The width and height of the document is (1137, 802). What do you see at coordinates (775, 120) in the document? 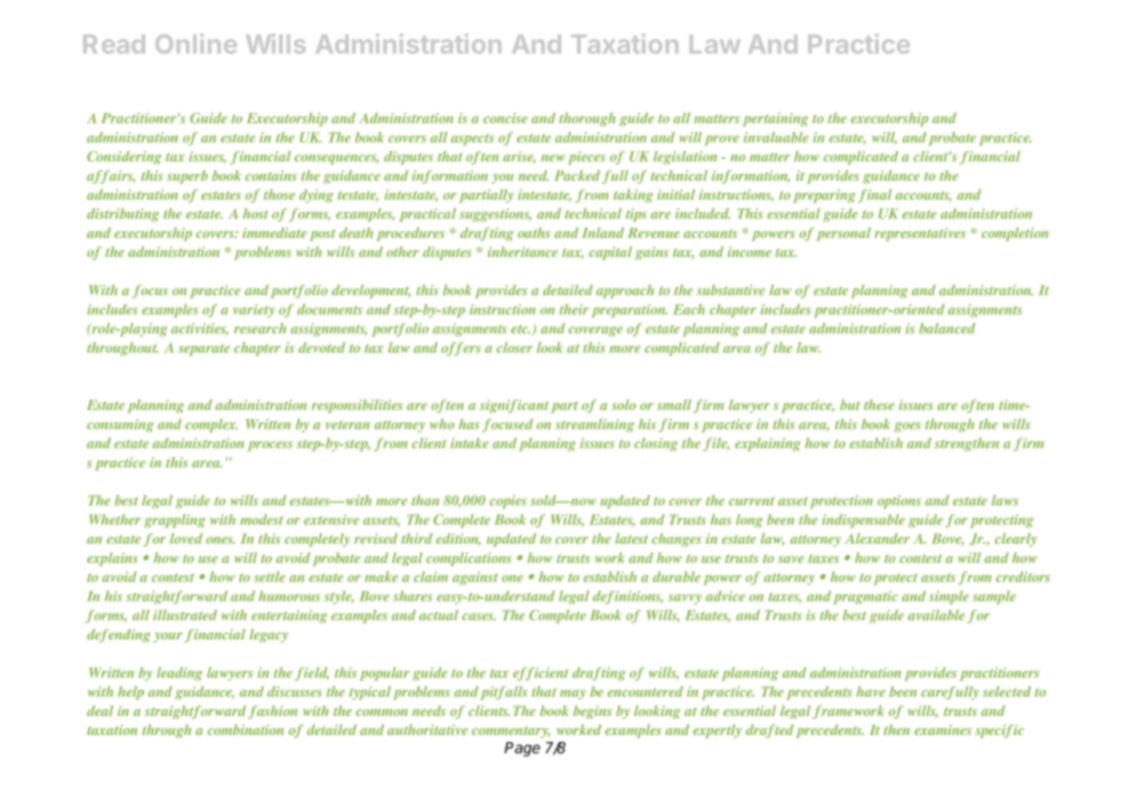
I see `pertaining` at bounding box center [775, 120].
